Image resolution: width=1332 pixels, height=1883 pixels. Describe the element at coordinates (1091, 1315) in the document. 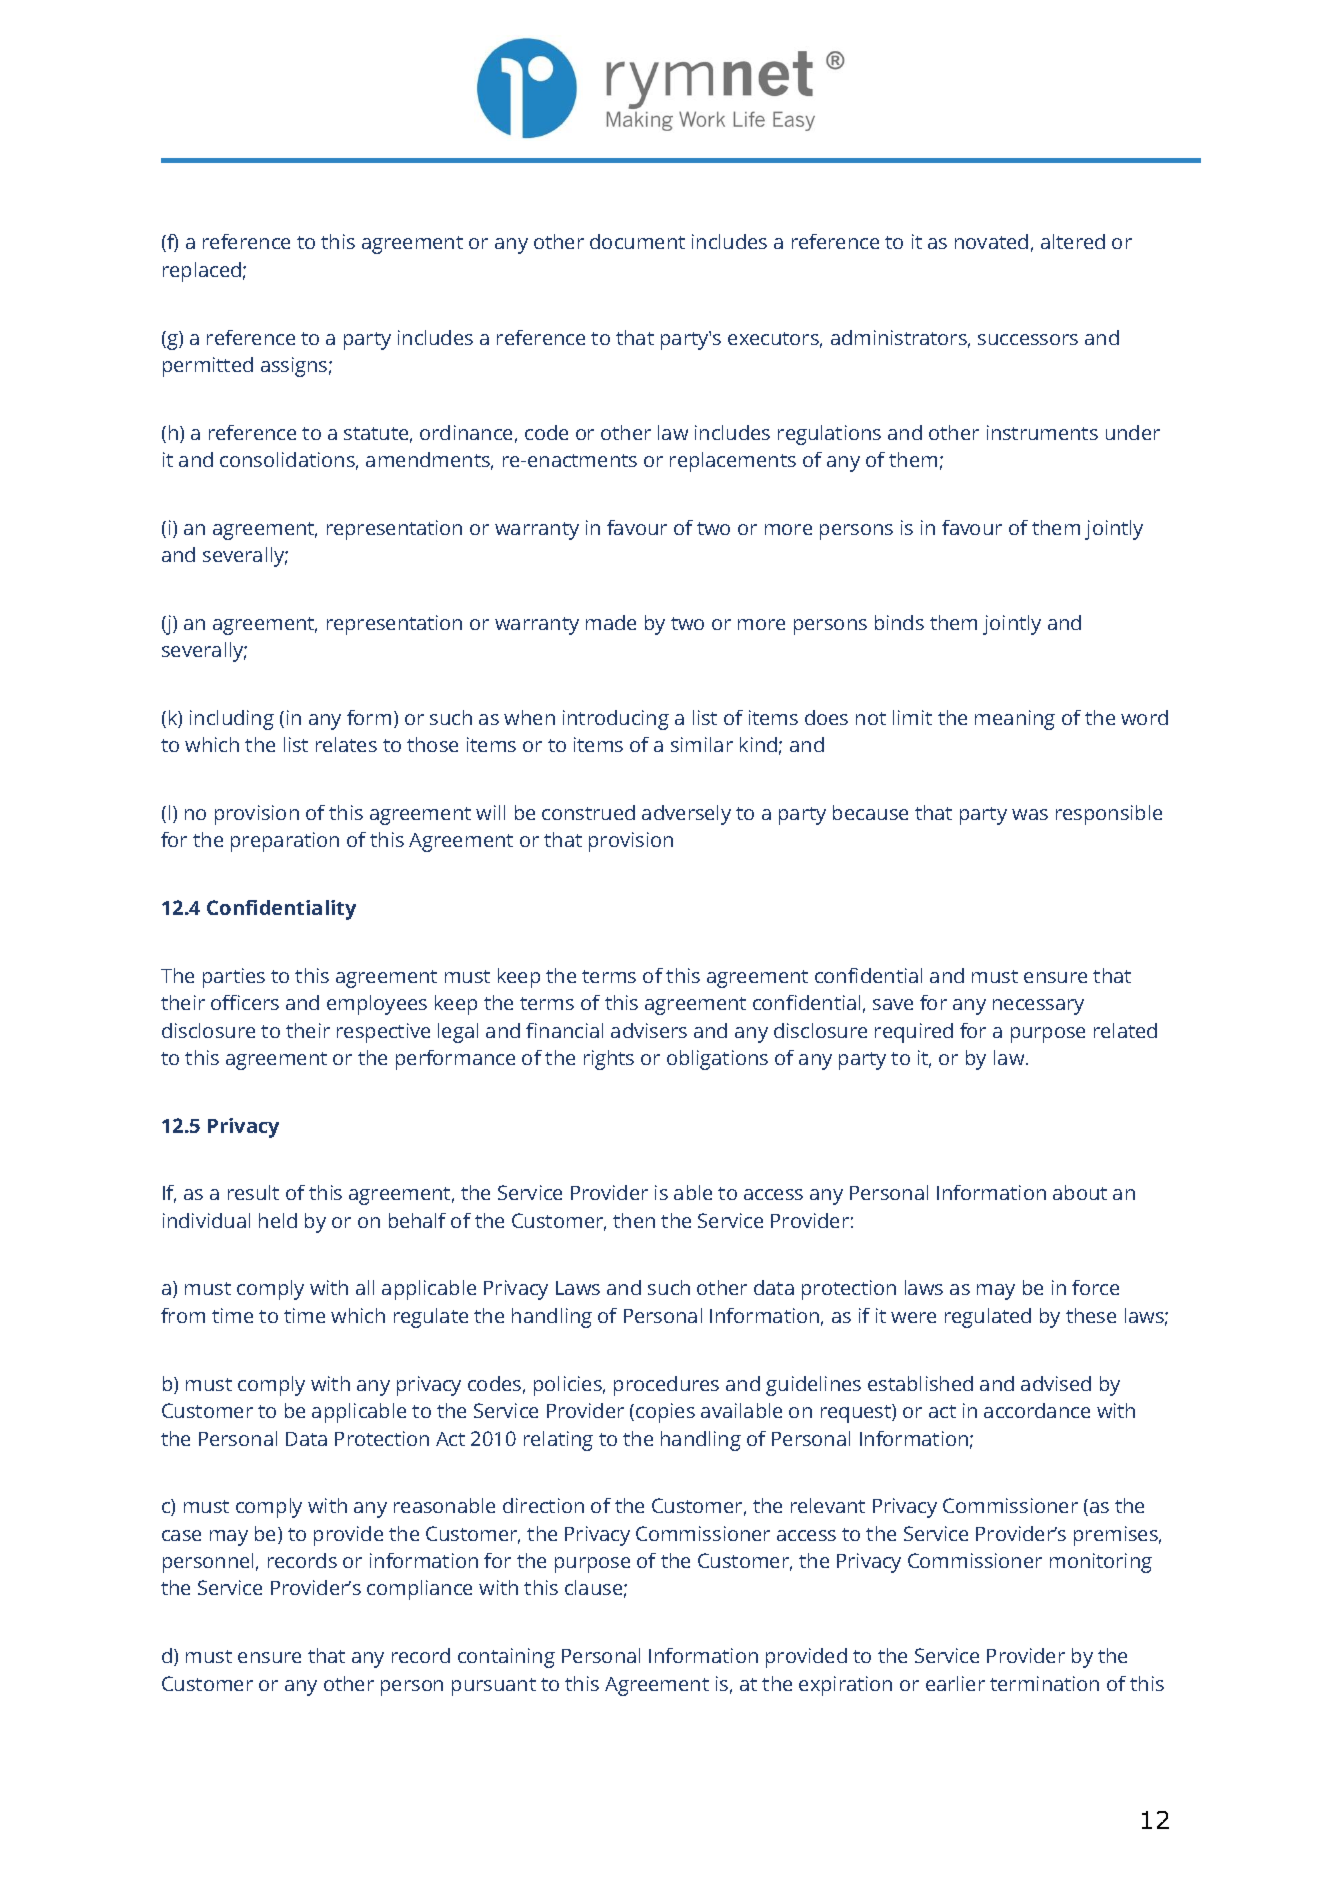

I see `these` at that location.
